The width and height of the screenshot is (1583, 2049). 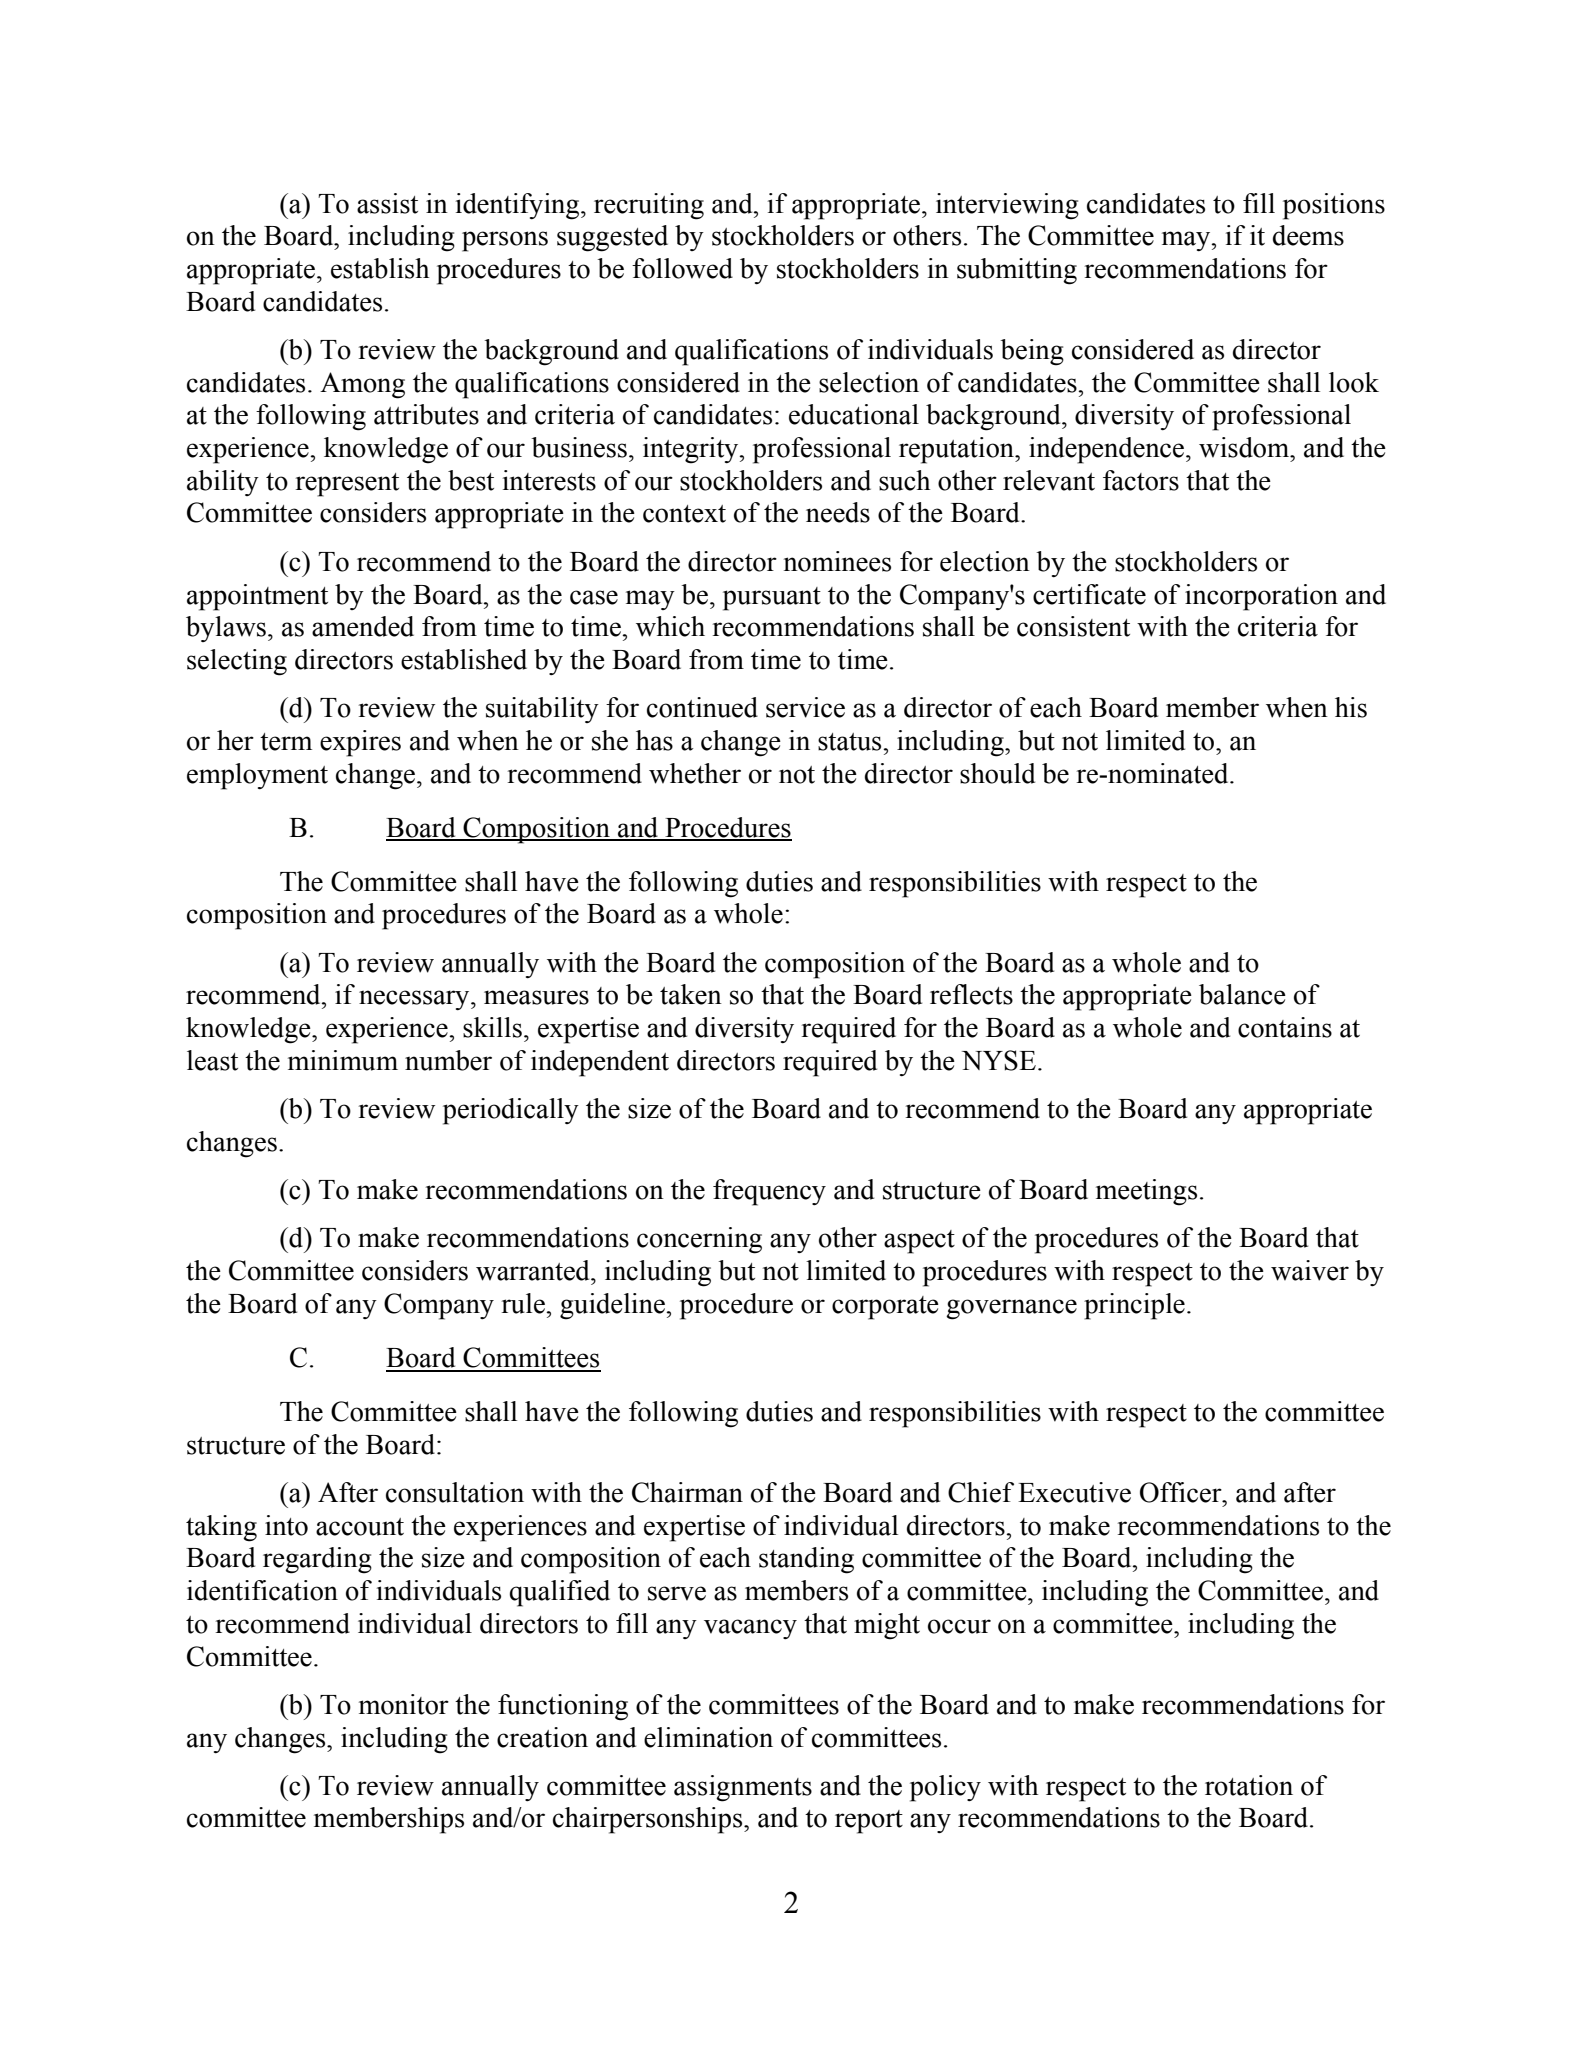 I want to click on incorporation, so click(x=1261, y=597).
